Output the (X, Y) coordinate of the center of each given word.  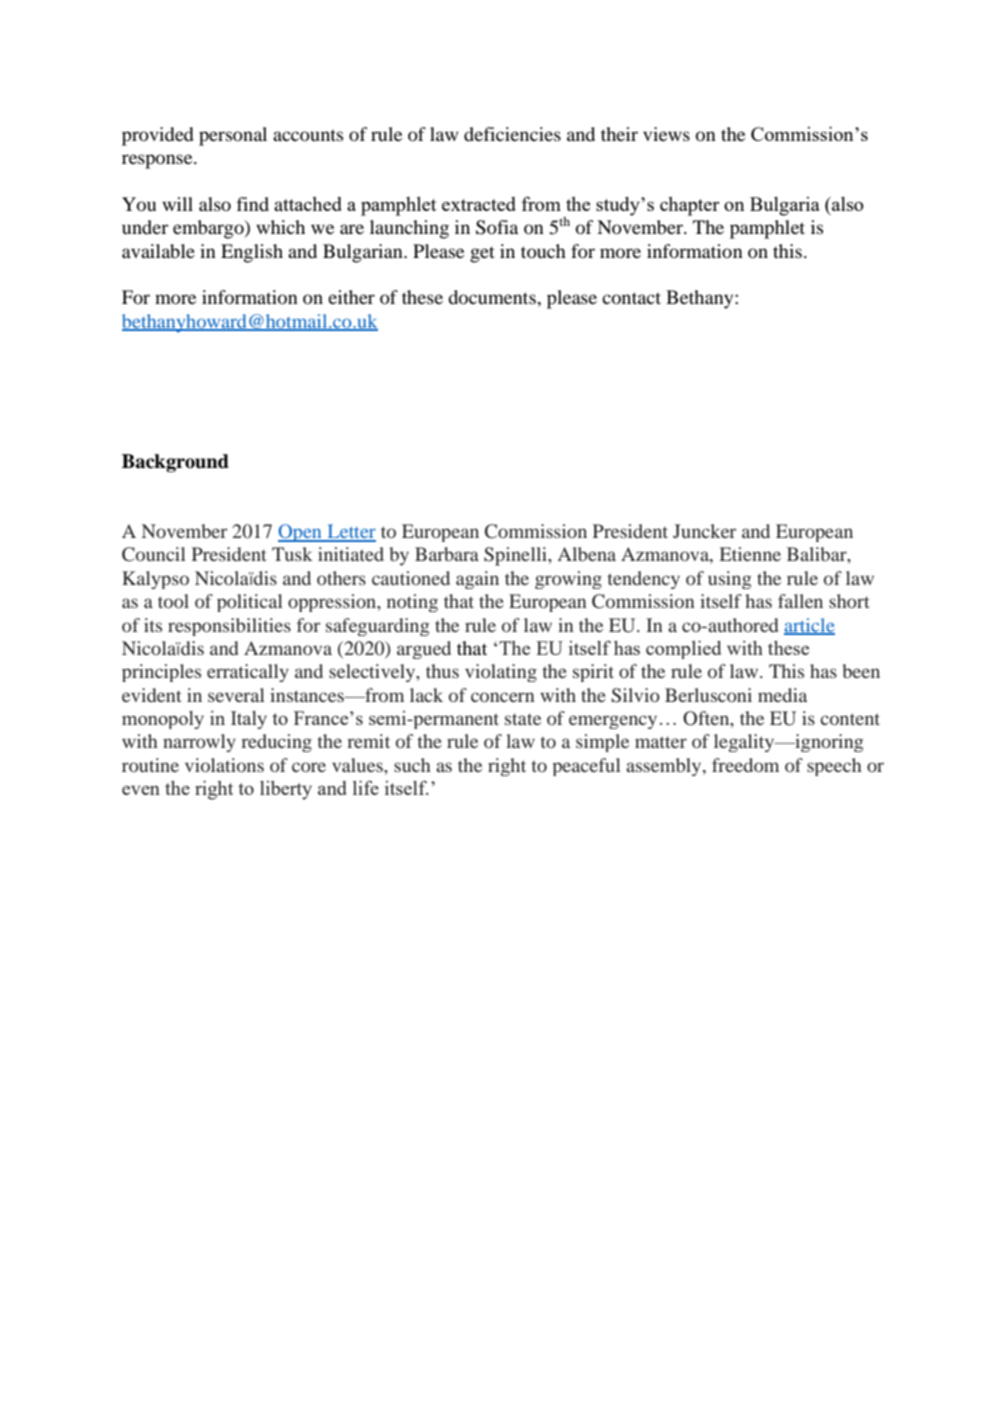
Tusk (292, 554)
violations (224, 765)
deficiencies (512, 134)
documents (493, 297)
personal (233, 136)
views (666, 134)
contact (631, 298)
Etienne (750, 554)
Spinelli (516, 556)
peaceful (586, 767)
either (351, 297)
